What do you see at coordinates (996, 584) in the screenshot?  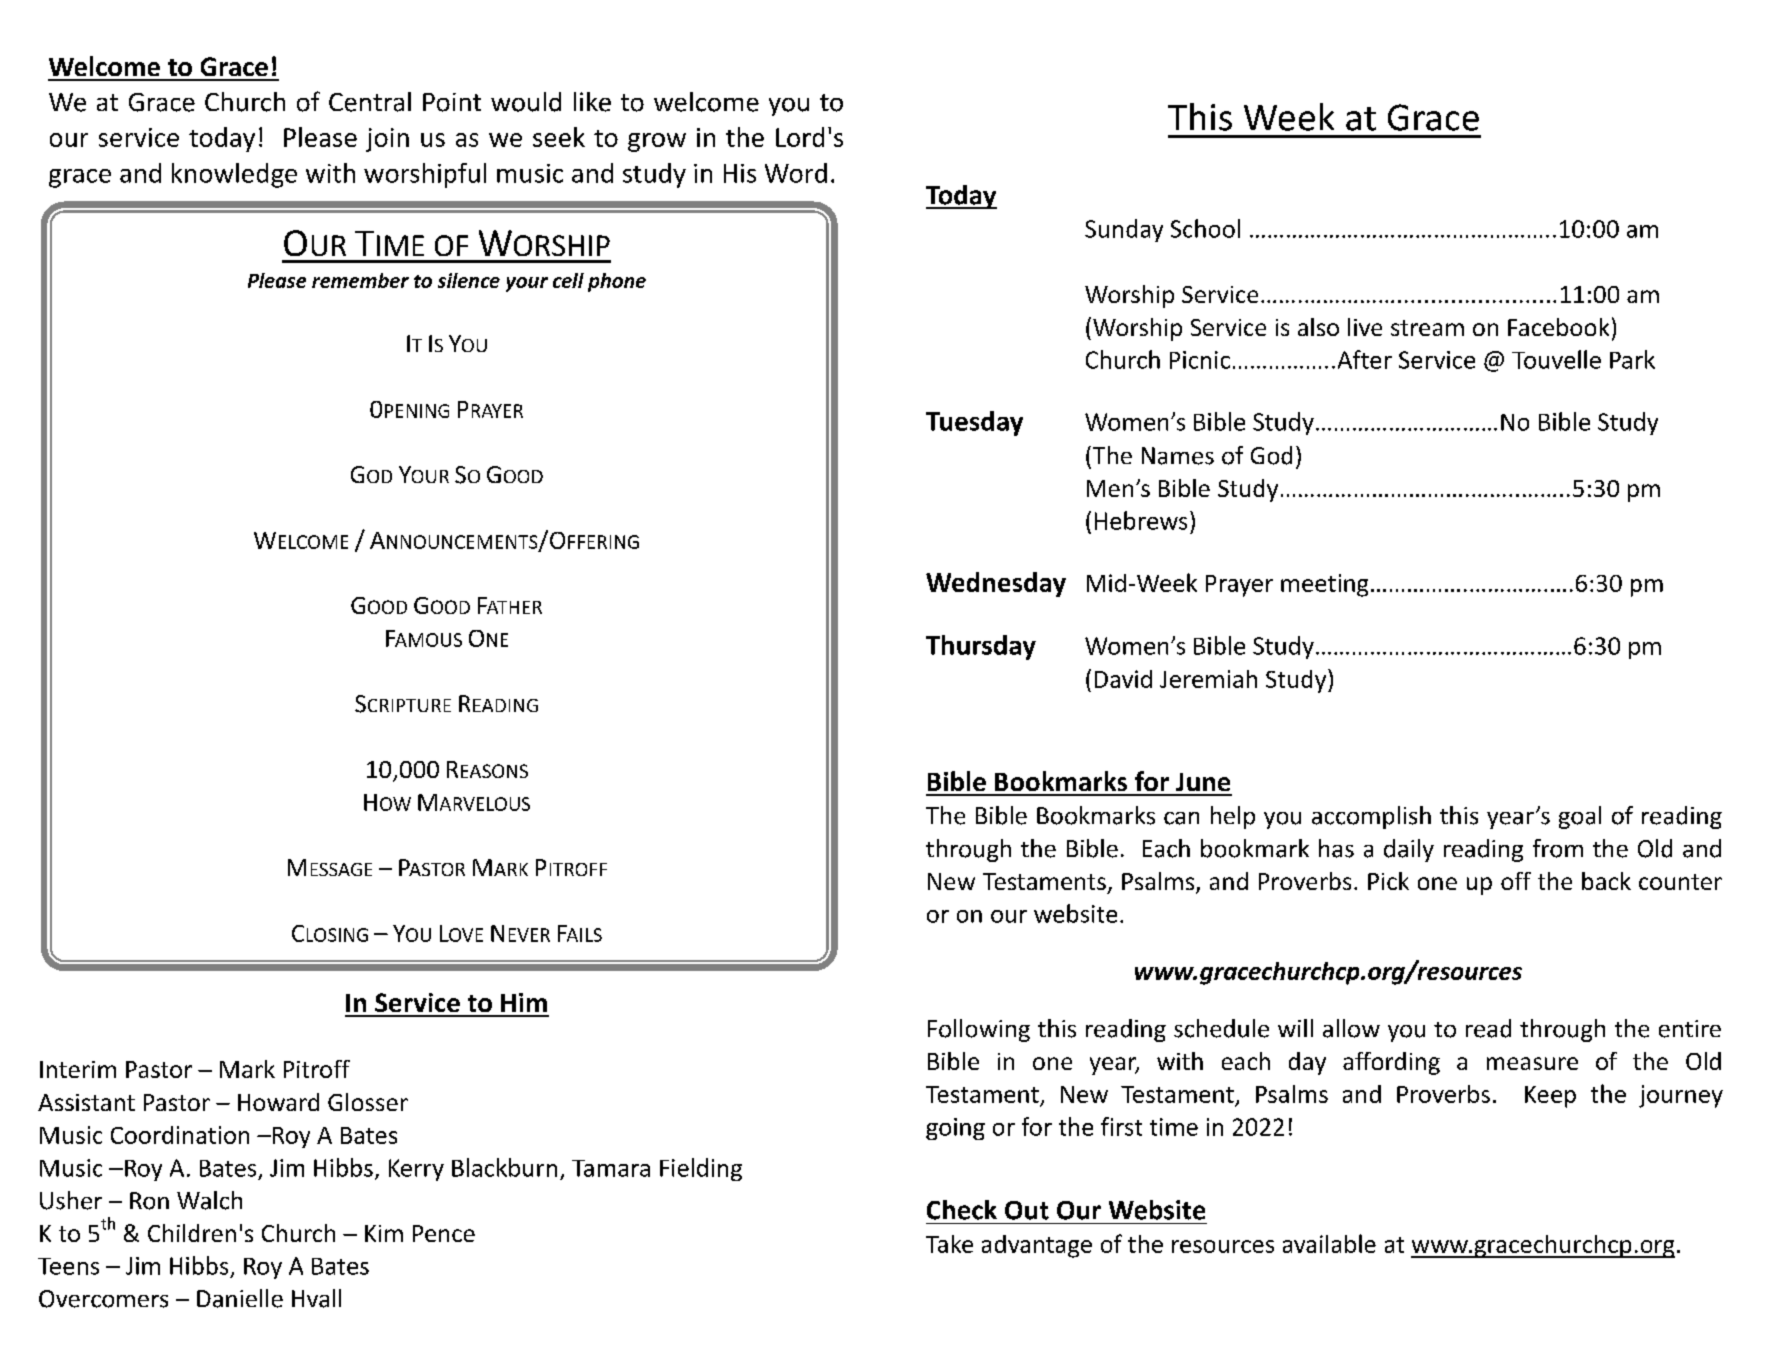 I see `Wednesday` at bounding box center [996, 584].
